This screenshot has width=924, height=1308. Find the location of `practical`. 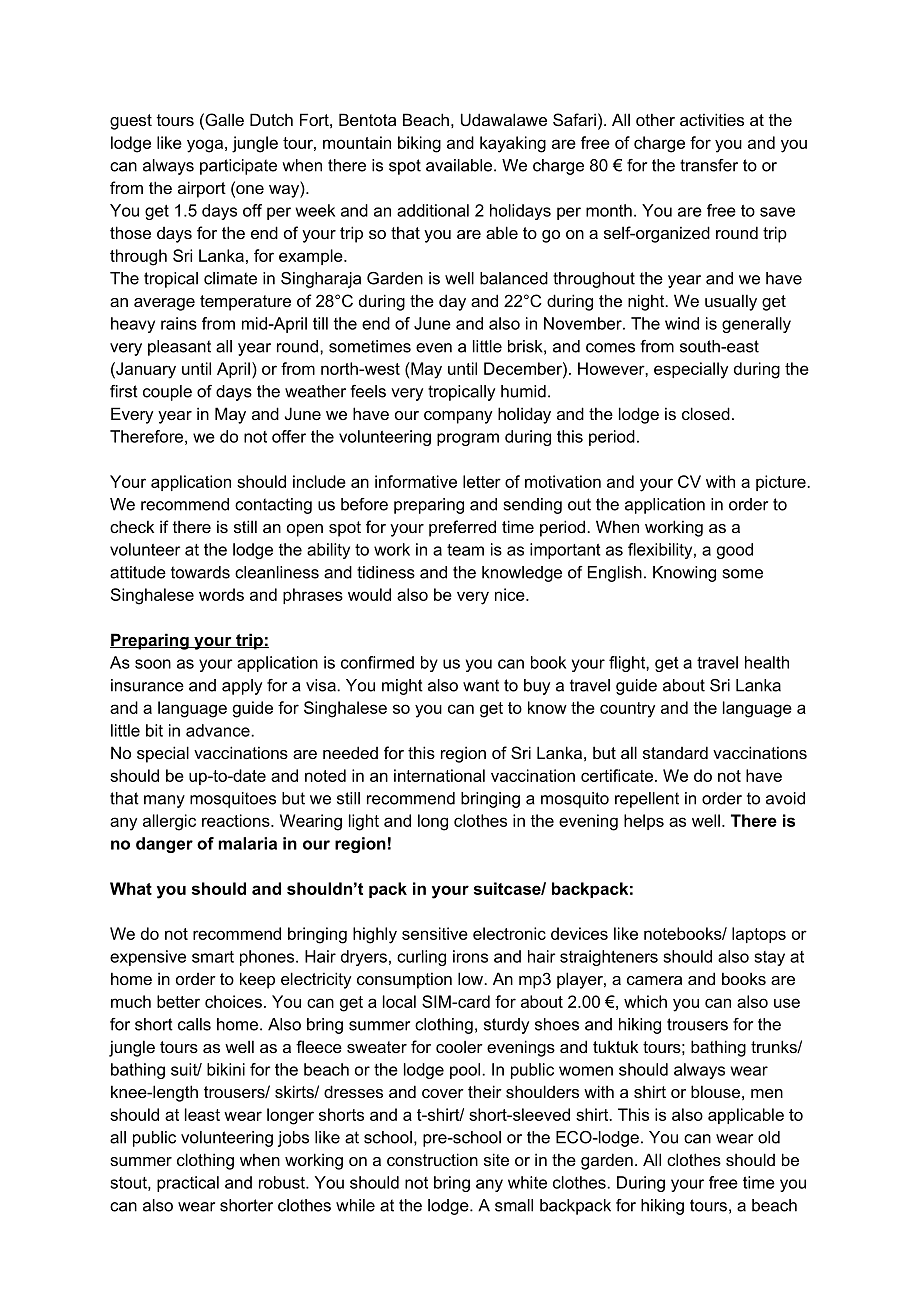

practical is located at coordinates (188, 1184).
